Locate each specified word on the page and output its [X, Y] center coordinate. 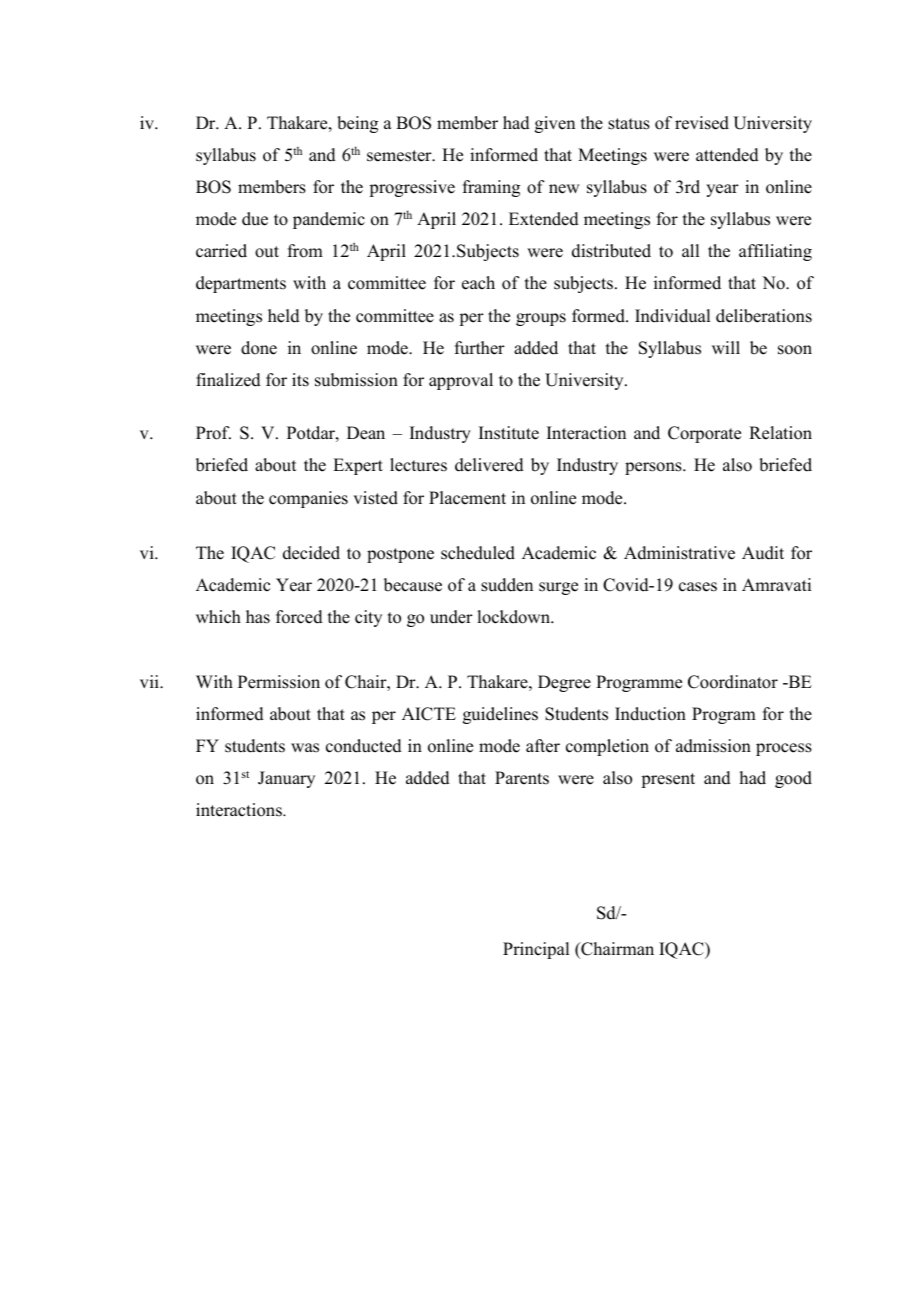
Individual [672, 316]
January [286, 779]
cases [698, 587]
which [218, 617]
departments [241, 284]
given [555, 124]
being [357, 124]
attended [727, 155]
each [478, 283]
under [451, 617]
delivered [489, 465]
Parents [522, 778]
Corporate [704, 434]
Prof [213, 433]
